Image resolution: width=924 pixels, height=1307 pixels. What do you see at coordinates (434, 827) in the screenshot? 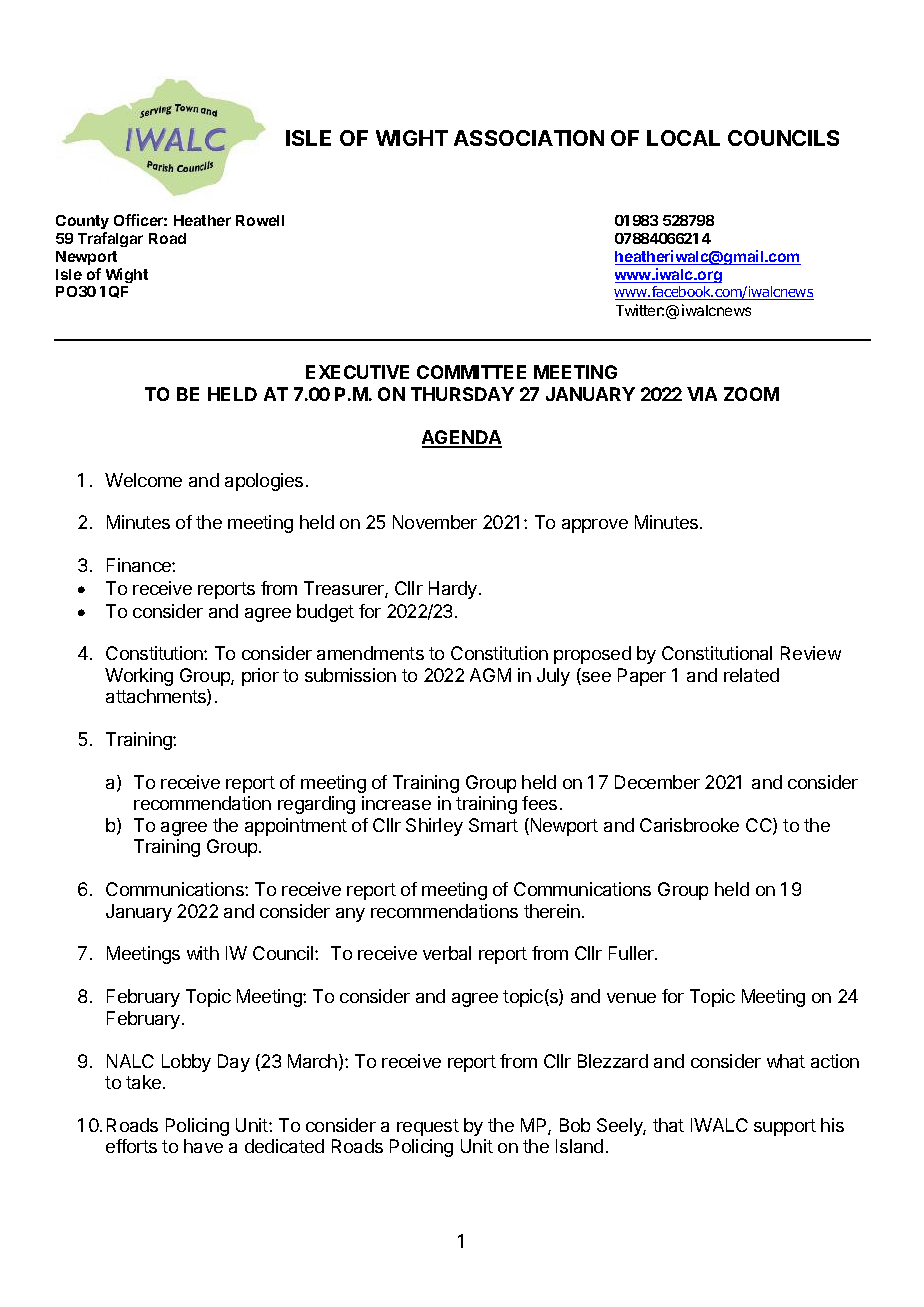
I see `Shirley` at bounding box center [434, 827].
